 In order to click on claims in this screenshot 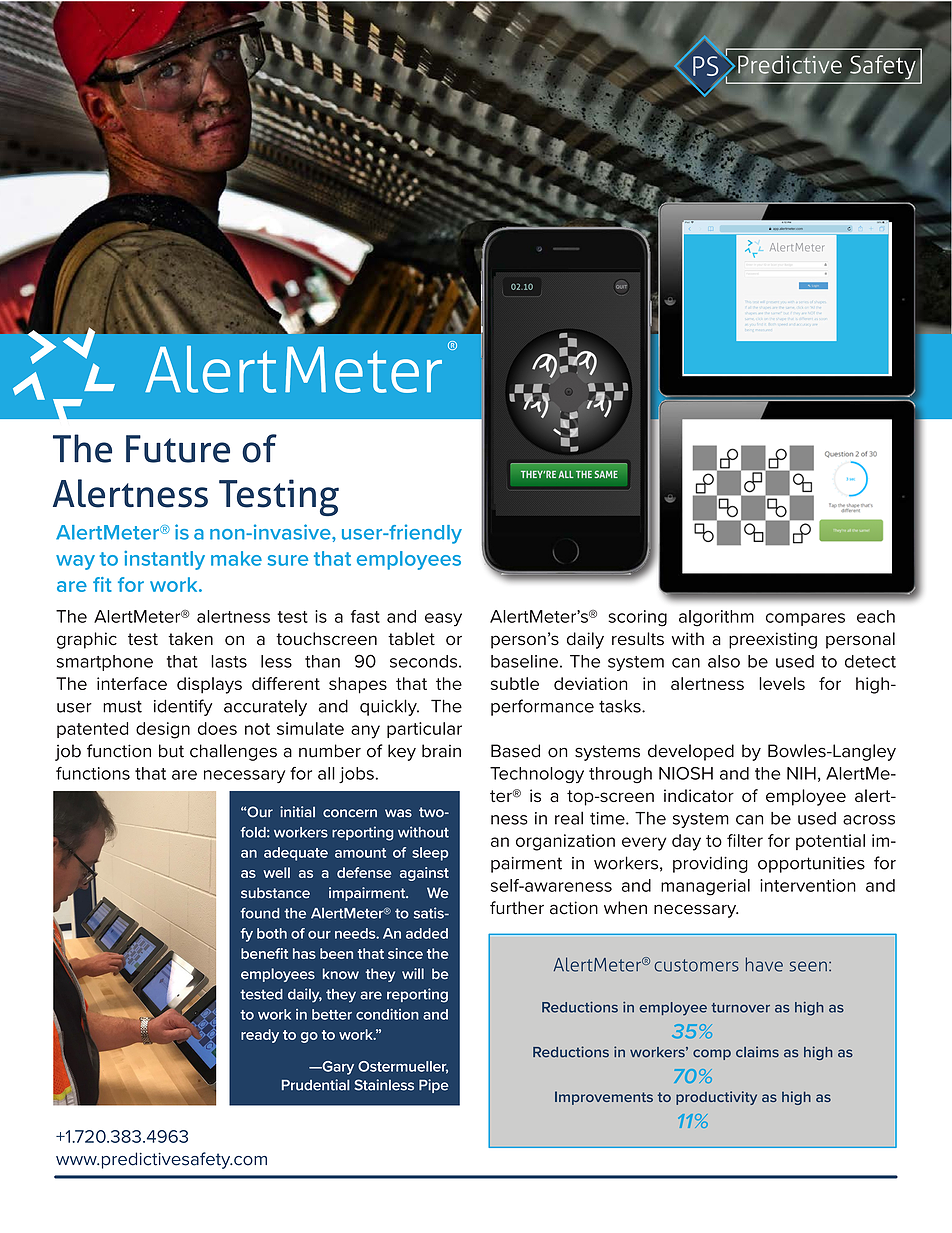, I will do `click(757, 1052)`.
